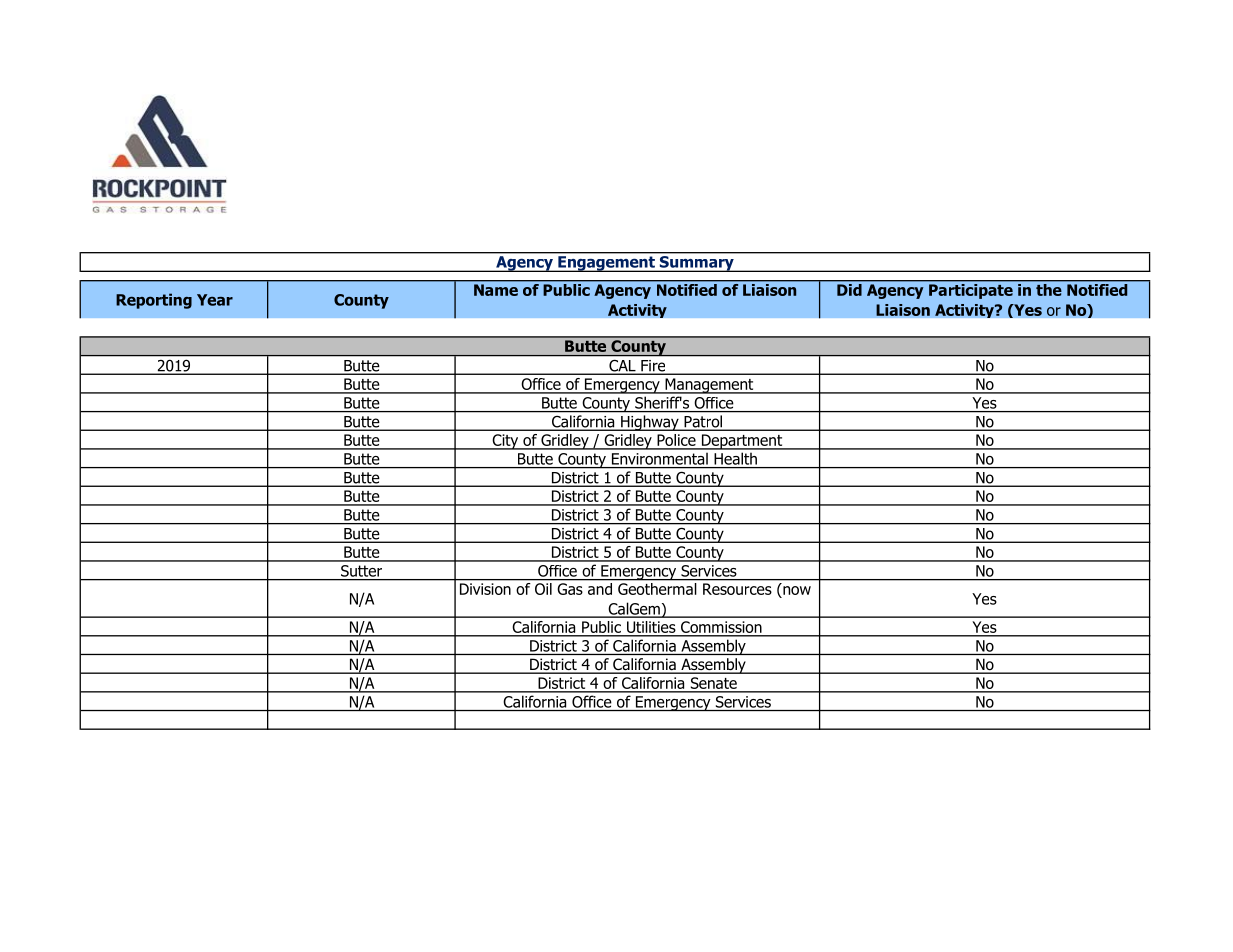 This screenshot has height=952, width=1233. What do you see at coordinates (215, 300) in the screenshot?
I see `Year` at bounding box center [215, 300].
